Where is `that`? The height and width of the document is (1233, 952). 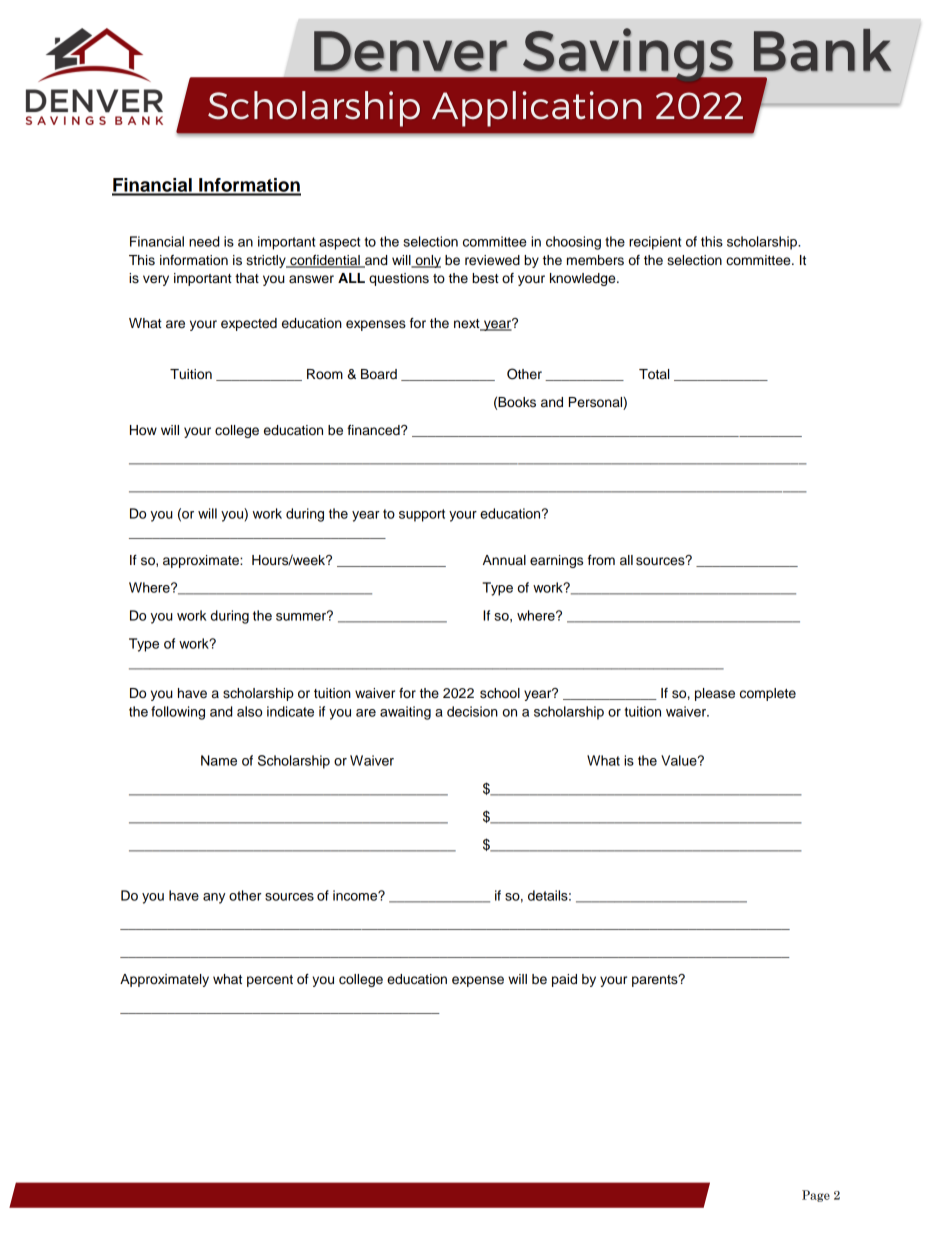 that is located at coordinates (247, 278).
